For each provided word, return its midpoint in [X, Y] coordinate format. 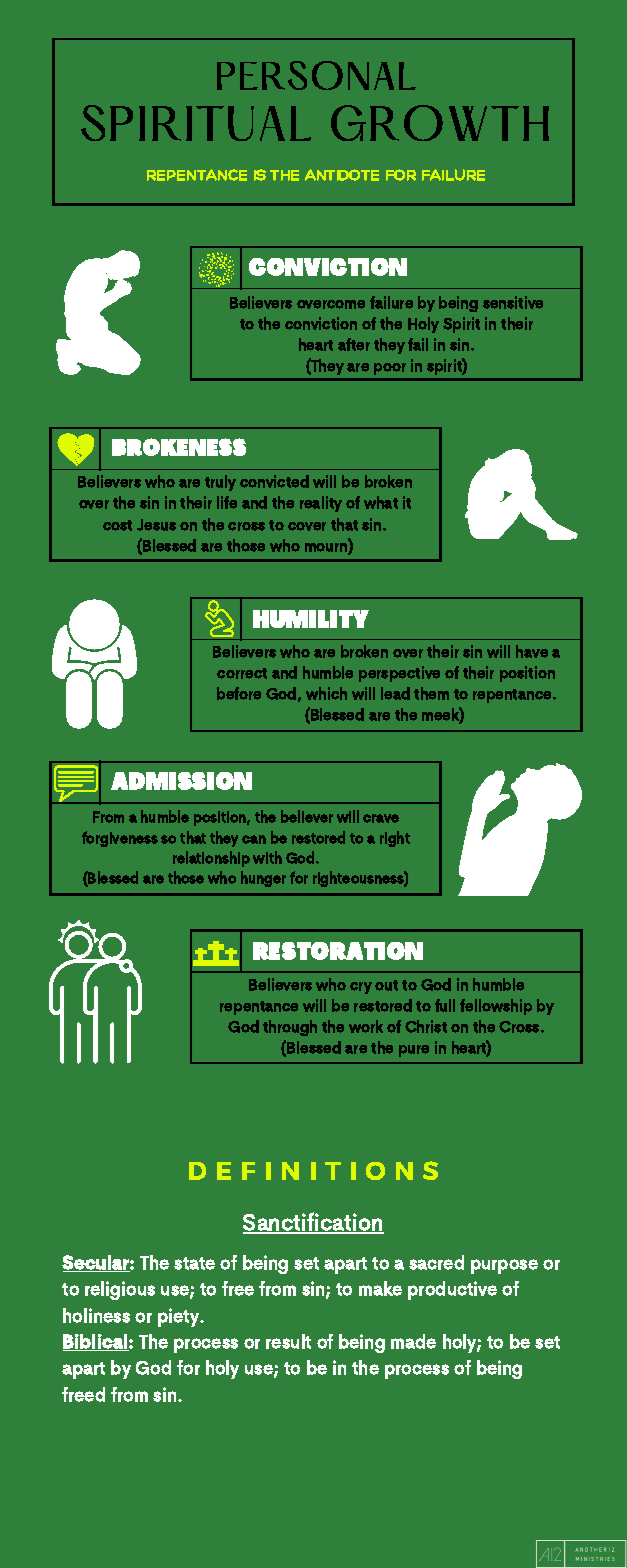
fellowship [496, 1007]
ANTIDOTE [342, 175]
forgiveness [120, 839]
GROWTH [440, 123]
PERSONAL [316, 75]
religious [120, 1290]
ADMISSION [181, 781]
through [290, 1028]
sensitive [513, 302]
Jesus [156, 525]
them [431, 693]
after [354, 344]
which [326, 693]
